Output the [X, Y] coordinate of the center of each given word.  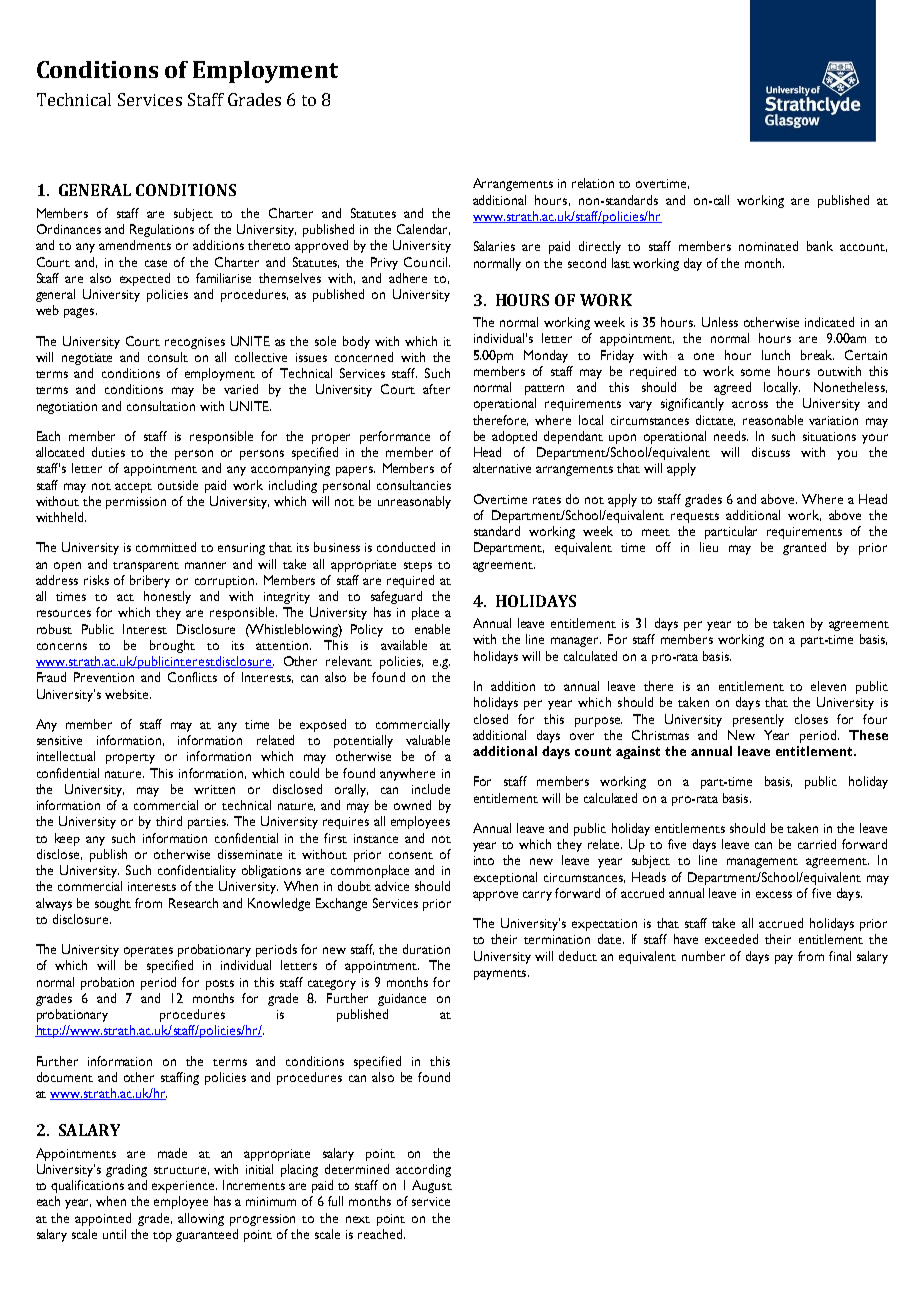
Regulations [162, 230]
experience [184, 1187]
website [128, 694]
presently [758, 720]
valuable [428, 740]
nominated [768, 246]
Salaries [494, 246]
